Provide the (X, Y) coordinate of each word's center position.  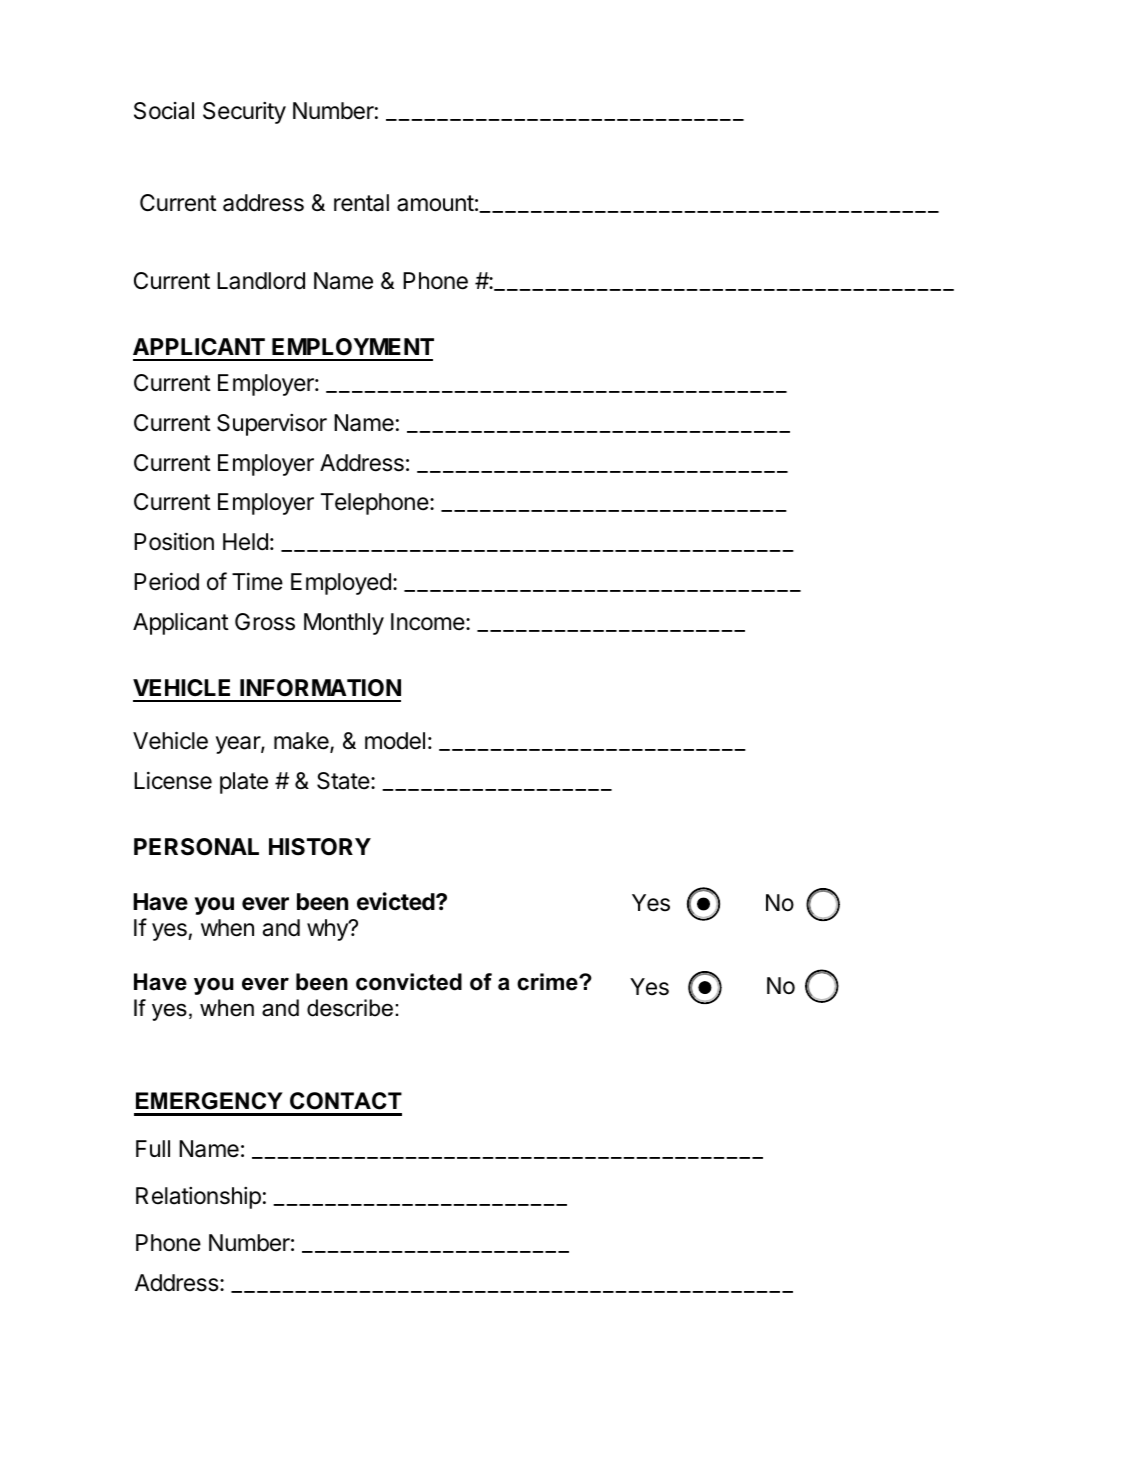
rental (361, 203)
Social (164, 111)
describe (350, 1008)
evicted (397, 901)
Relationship (198, 1198)
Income (428, 622)
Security (244, 113)
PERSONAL (196, 847)
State (343, 781)
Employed (341, 584)
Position (174, 541)
